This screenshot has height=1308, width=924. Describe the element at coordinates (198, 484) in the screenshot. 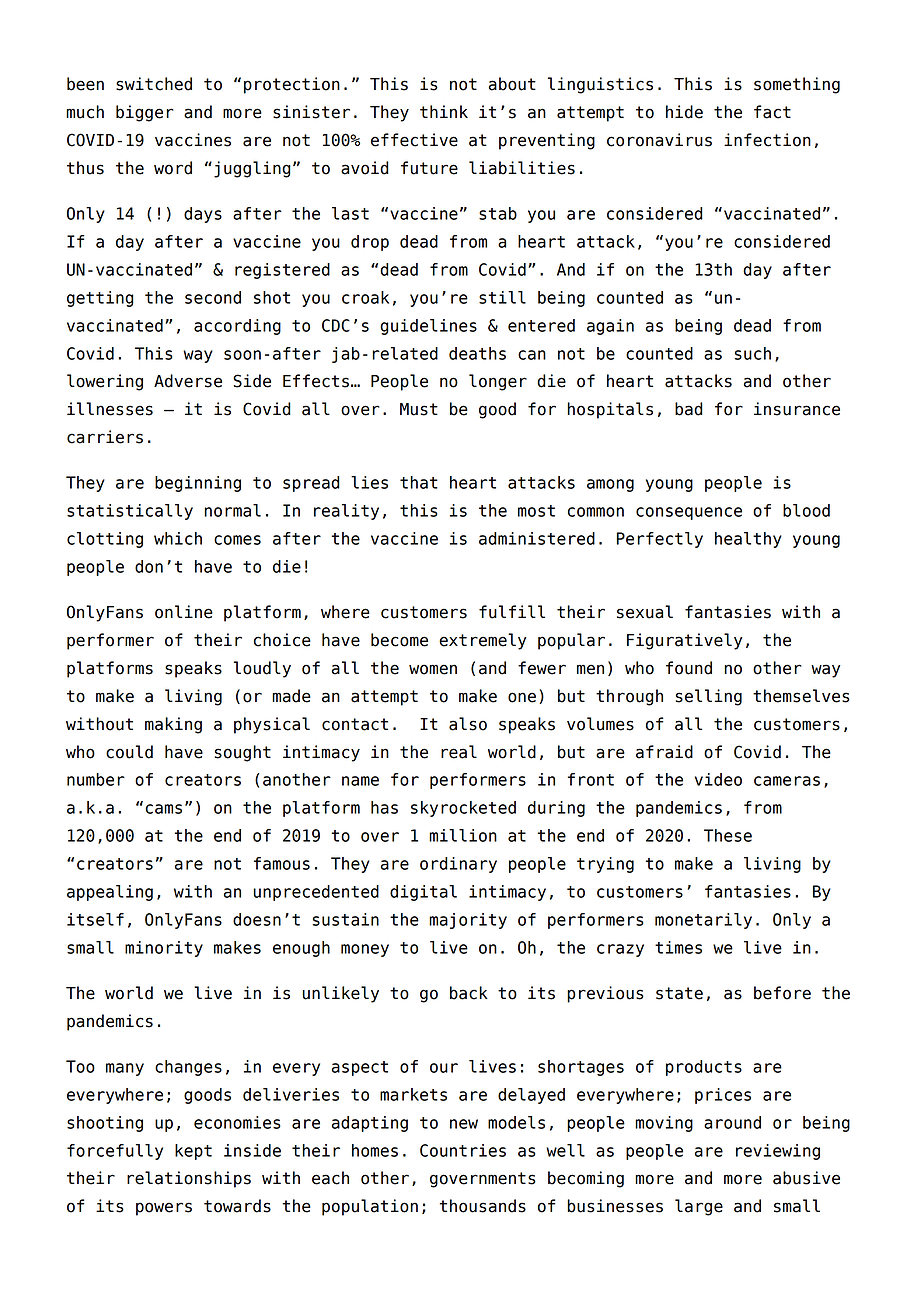

I see `beginning` at that location.
